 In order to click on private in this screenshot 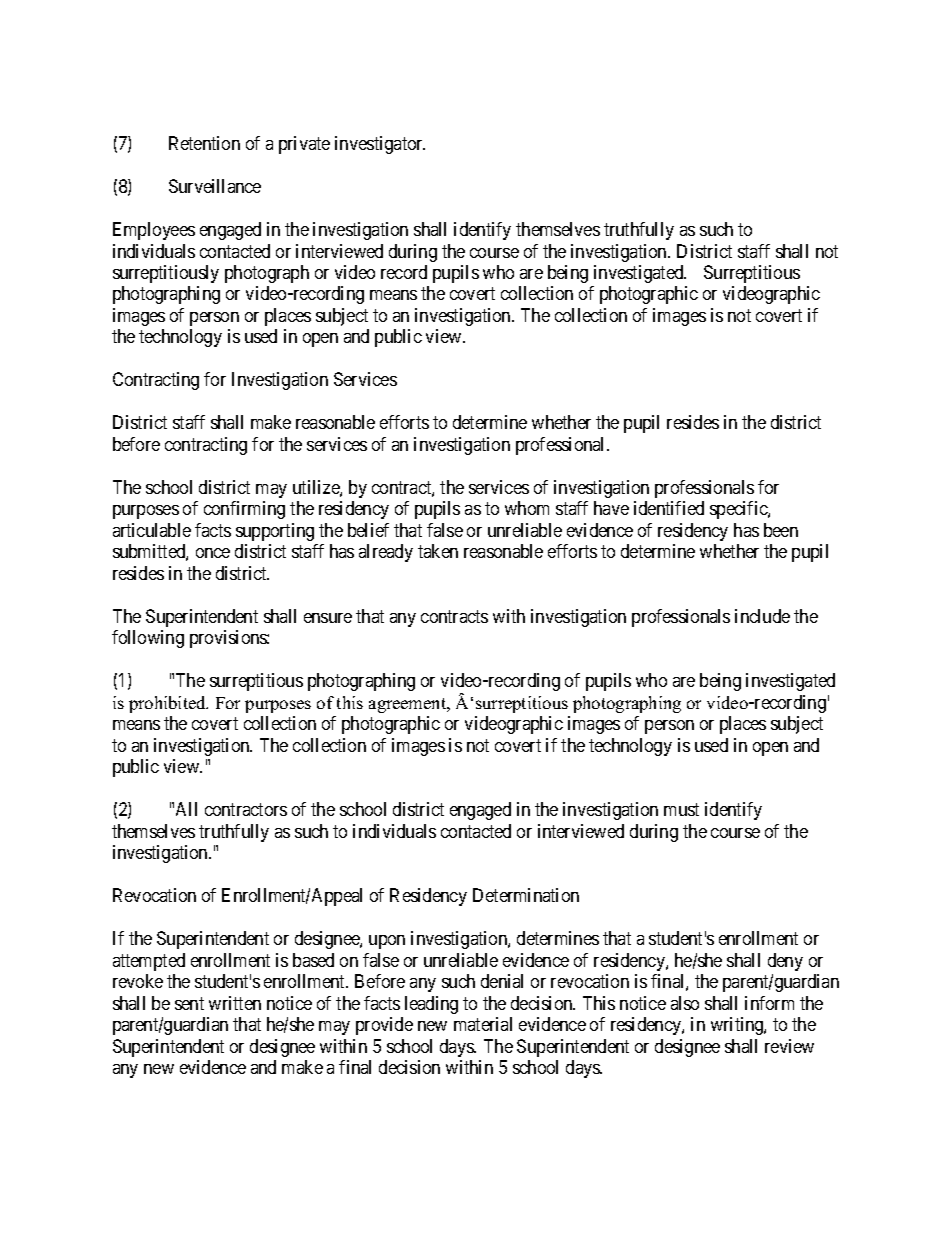, I will do `click(304, 145)`.
